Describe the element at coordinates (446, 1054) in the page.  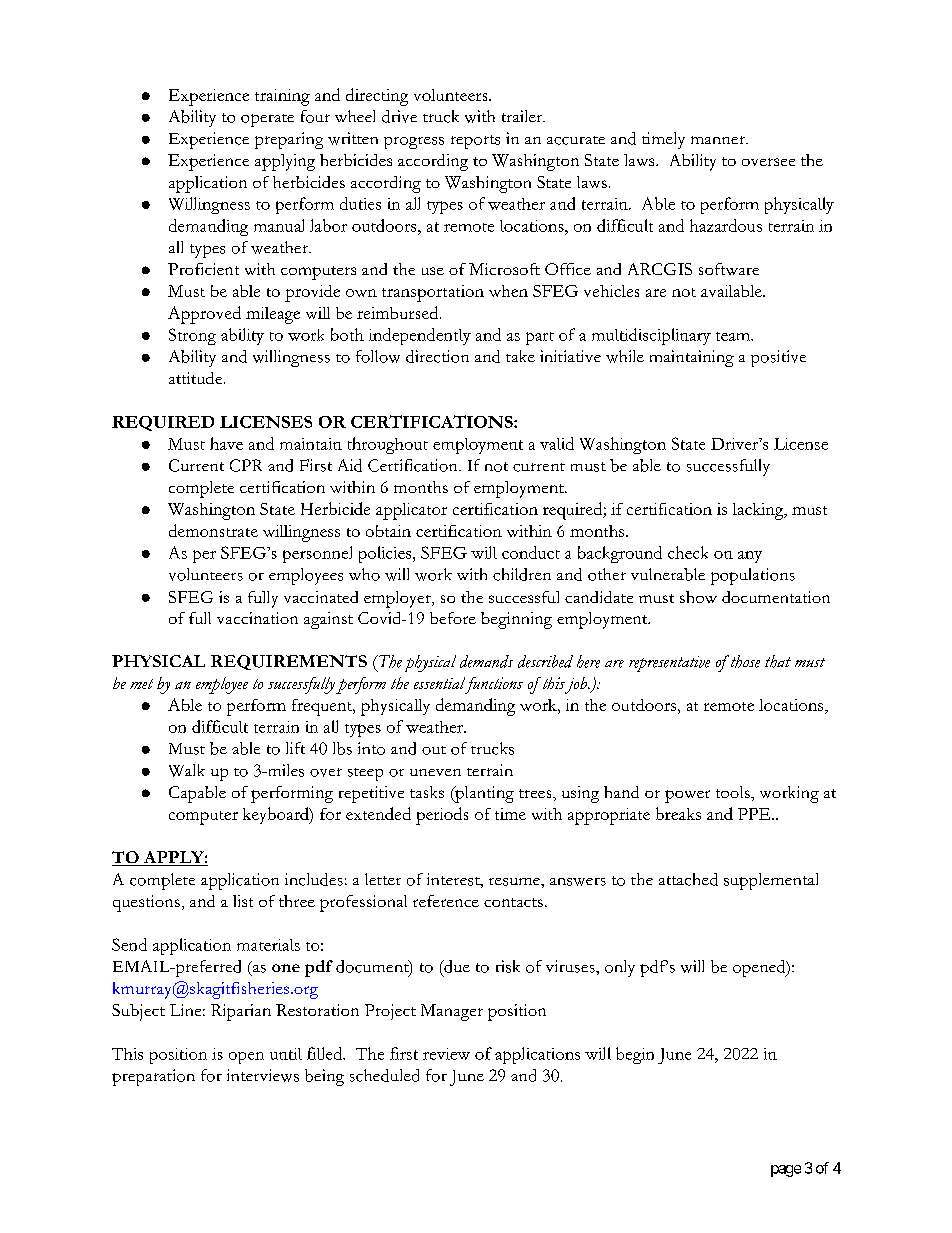
I see `review` at that location.
